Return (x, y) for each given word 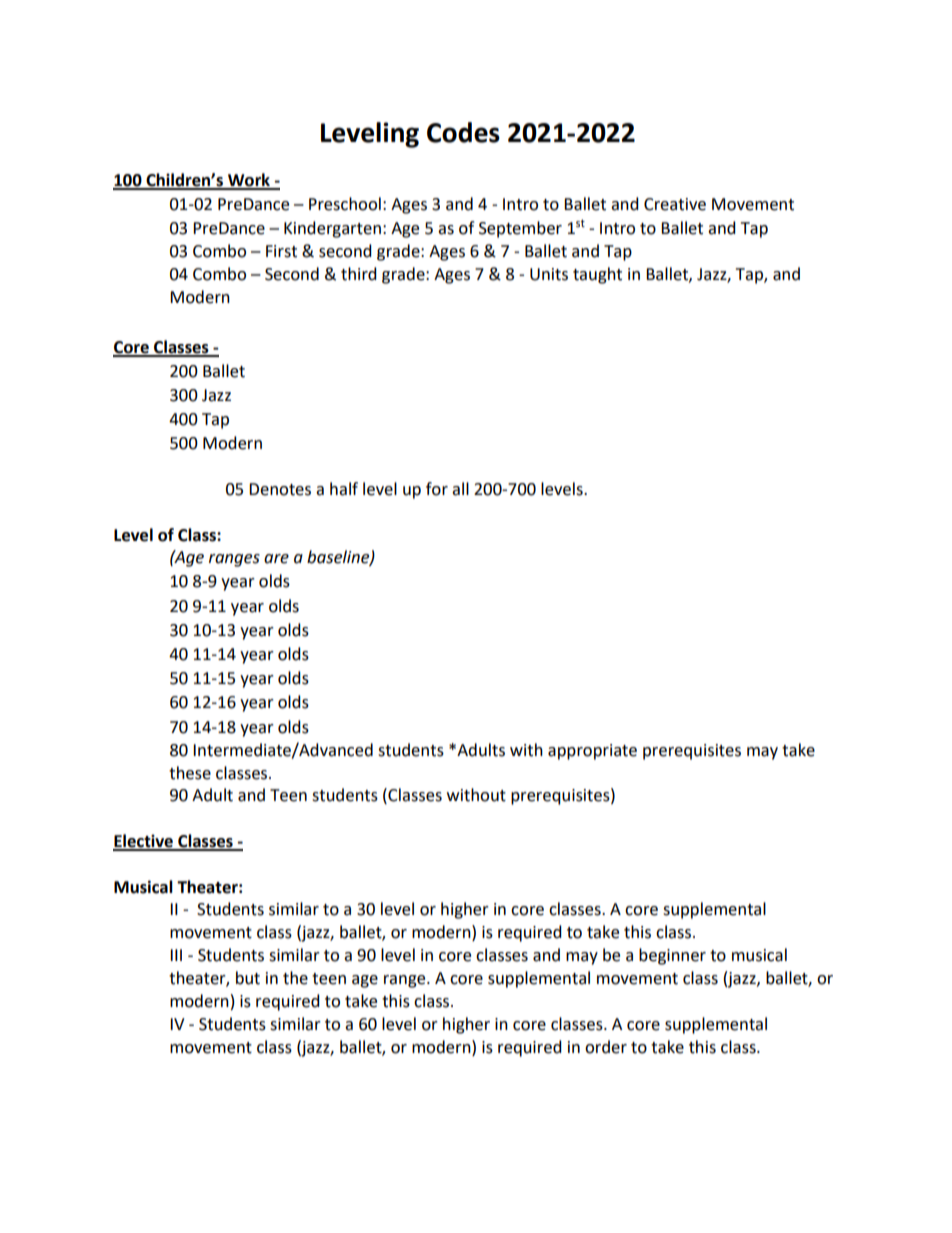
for (437, 489)
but (248, 978)
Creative (675, 204)
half (344, 489)
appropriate (592, 752)
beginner (672, 956)
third (359, 274)
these (190, 773)
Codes (463, 132)
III (176, 955)
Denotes (280, 489)
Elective (144, 842)
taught (597, 275)
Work (249, 181)
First (281, 251)
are (276, 559)
